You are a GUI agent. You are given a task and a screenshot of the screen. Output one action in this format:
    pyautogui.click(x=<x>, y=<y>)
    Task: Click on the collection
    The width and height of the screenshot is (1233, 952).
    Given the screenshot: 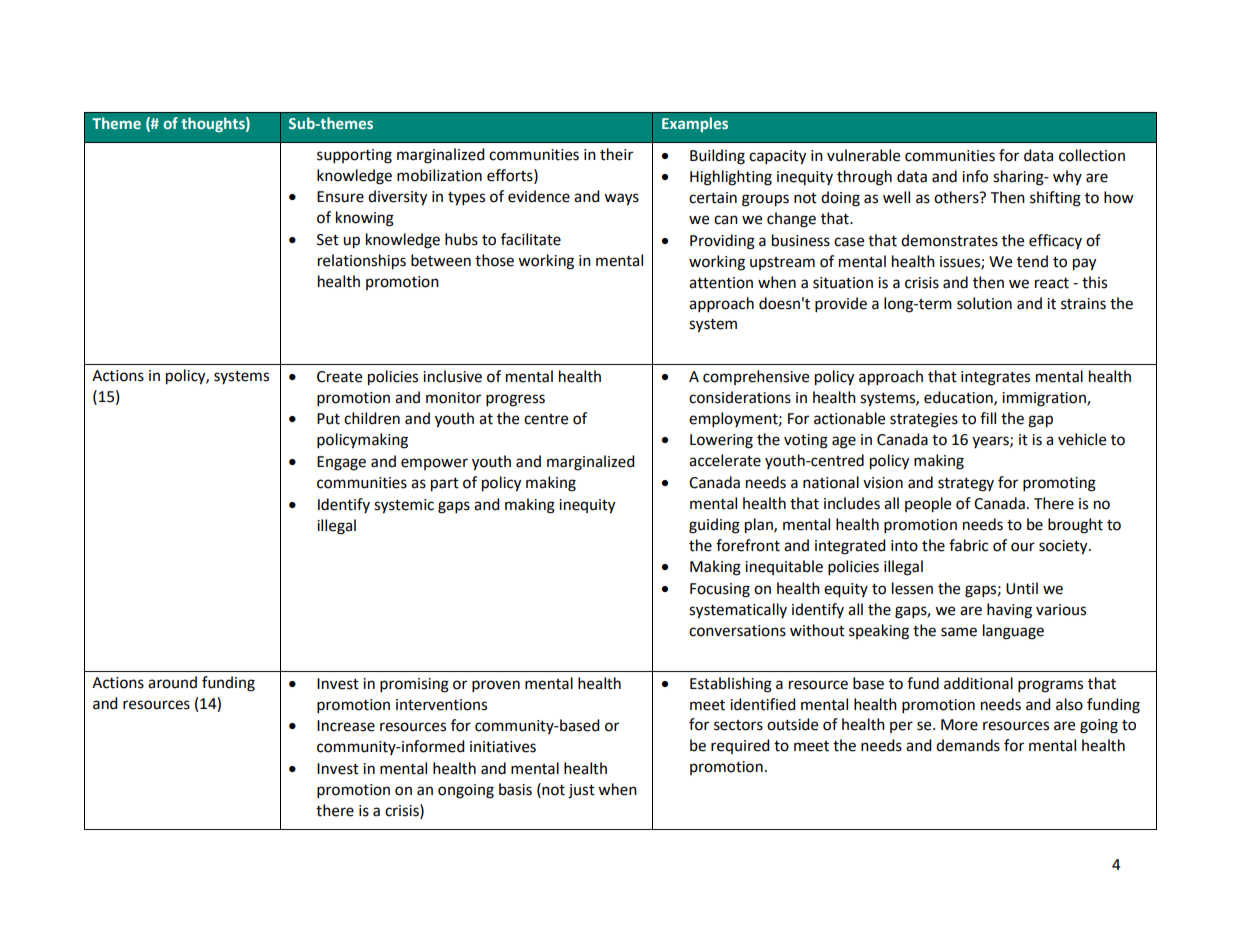 What is the action you would take?
    pyautogui.click(x=1092, y=155)
